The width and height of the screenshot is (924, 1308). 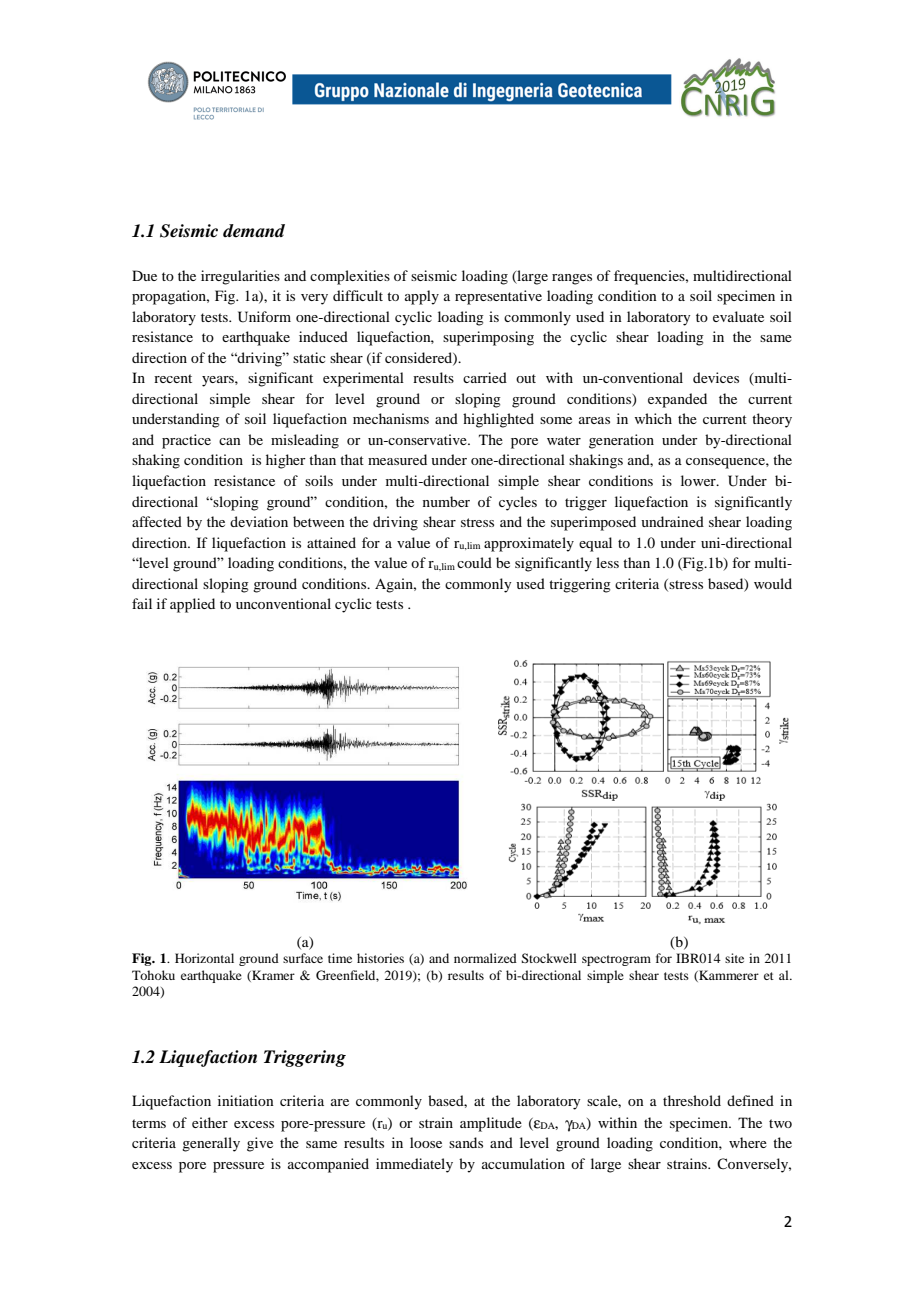 I want to click on Horizontal, so click(x=204, y=958).
